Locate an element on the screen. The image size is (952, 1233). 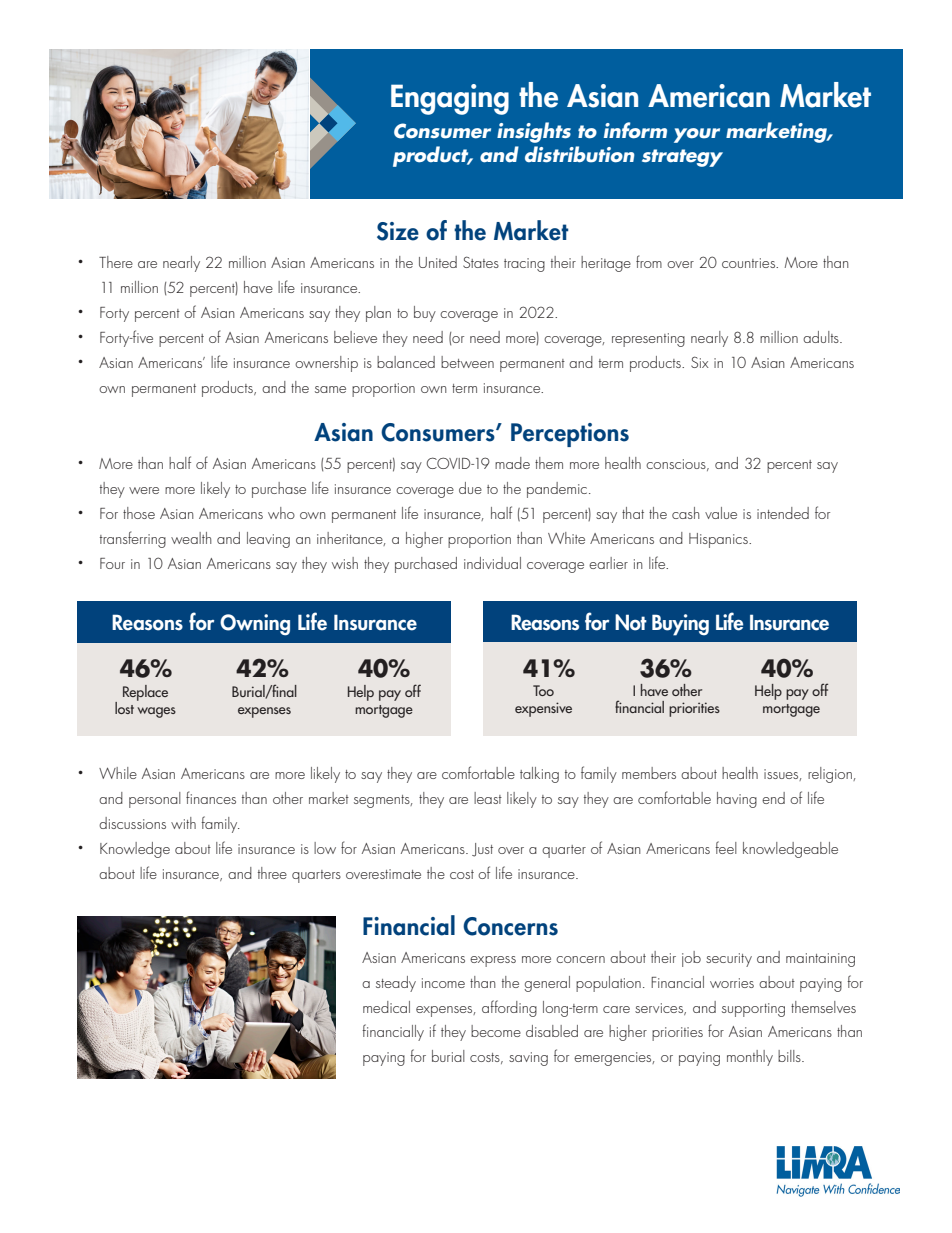
your is located at coordinates (697, 135).
